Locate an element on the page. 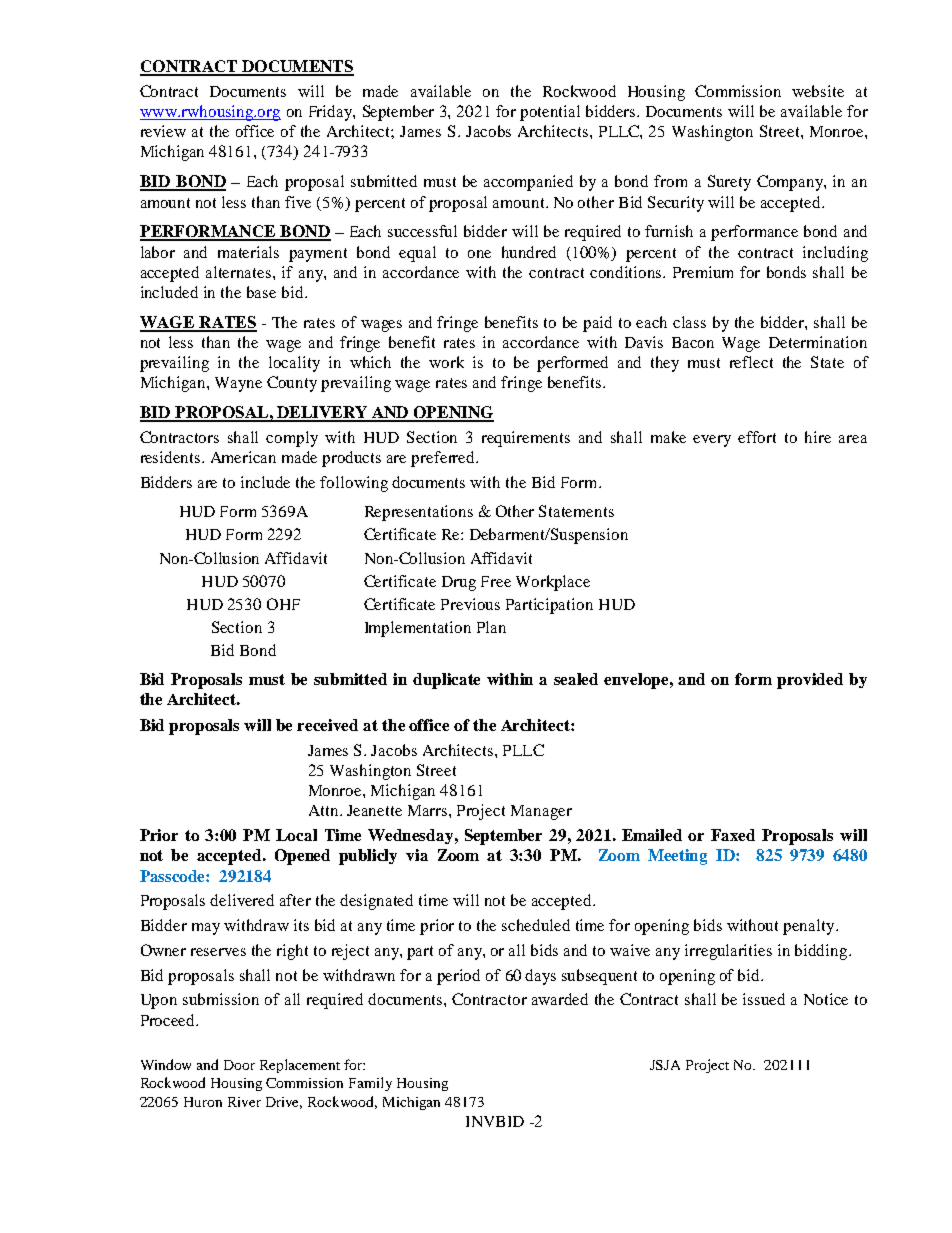 The image size is (952, 1233). issued is located at coordinates (764, 999).
